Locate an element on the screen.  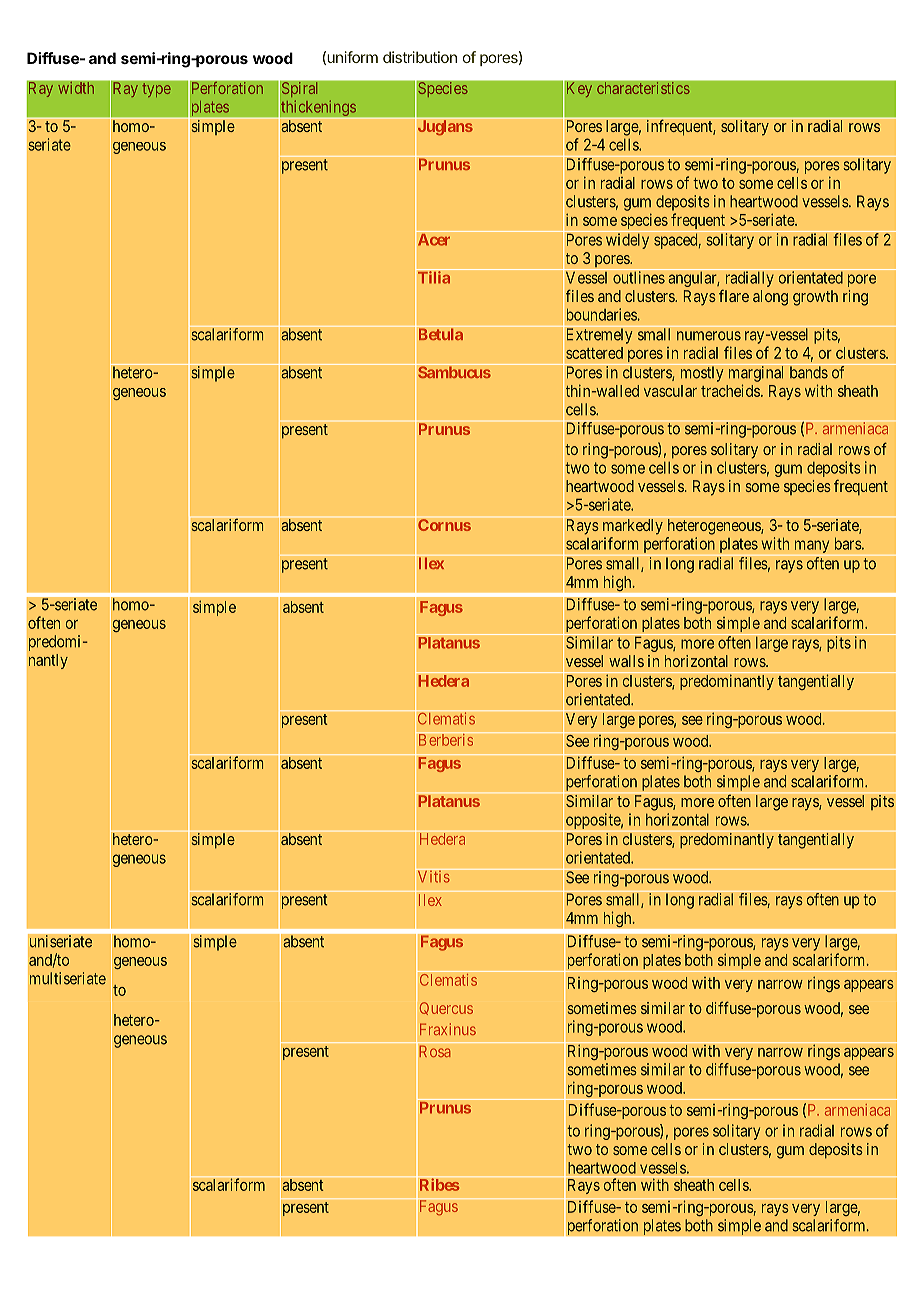
Rosa is located at coordinates (435, 1051).
